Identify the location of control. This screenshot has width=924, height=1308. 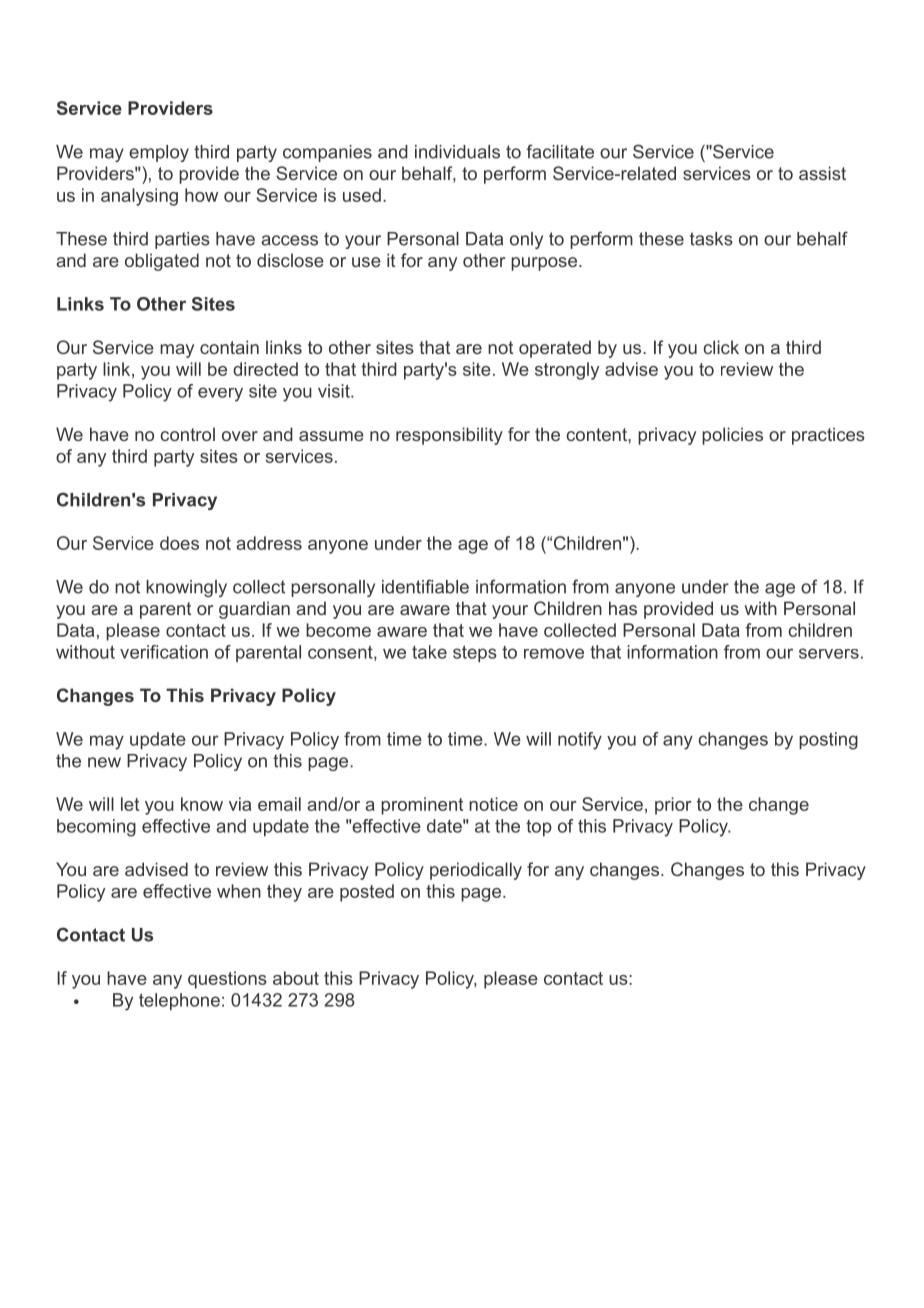
(187, 434).
